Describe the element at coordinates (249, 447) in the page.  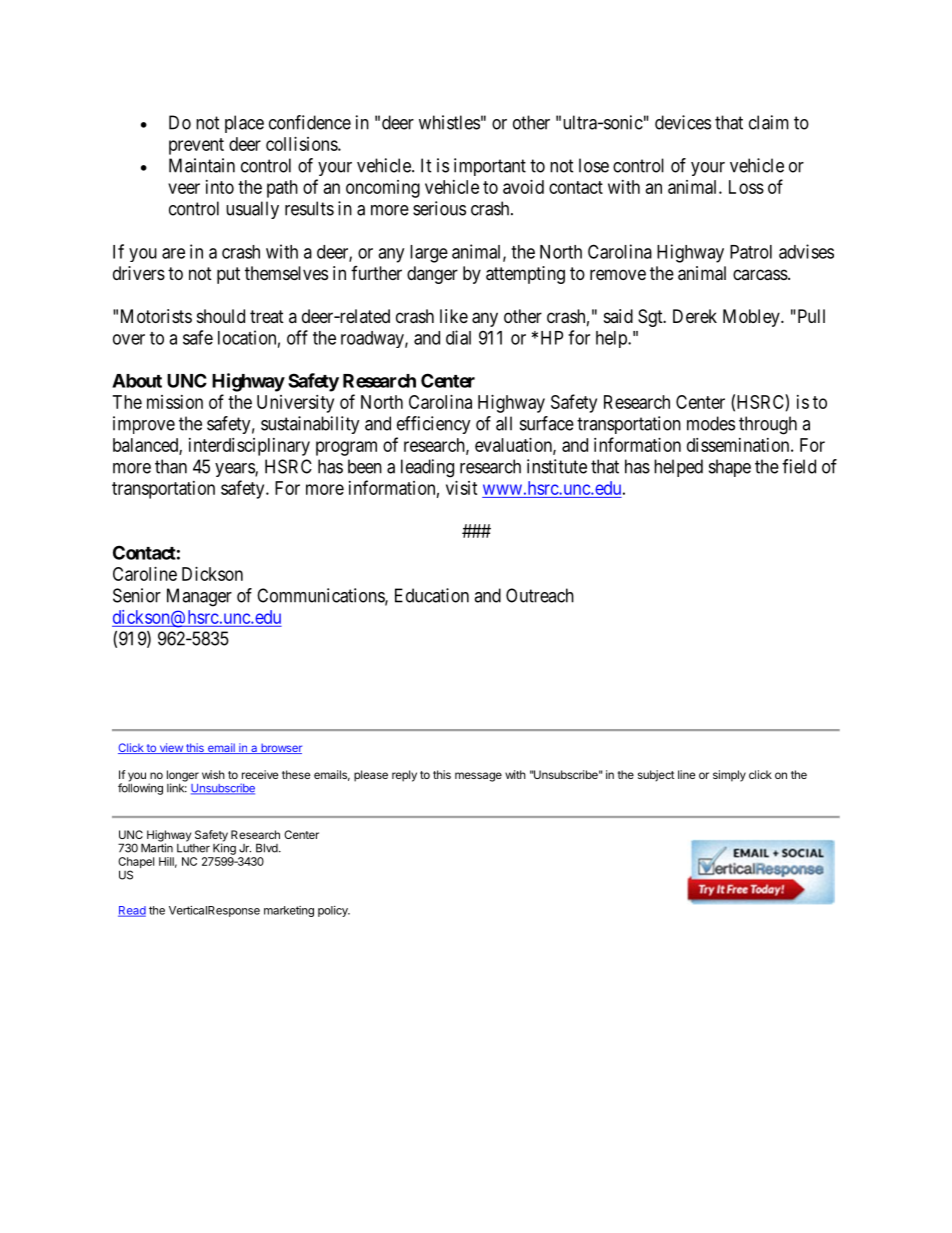
I see `interdisciplinary` at that location.
